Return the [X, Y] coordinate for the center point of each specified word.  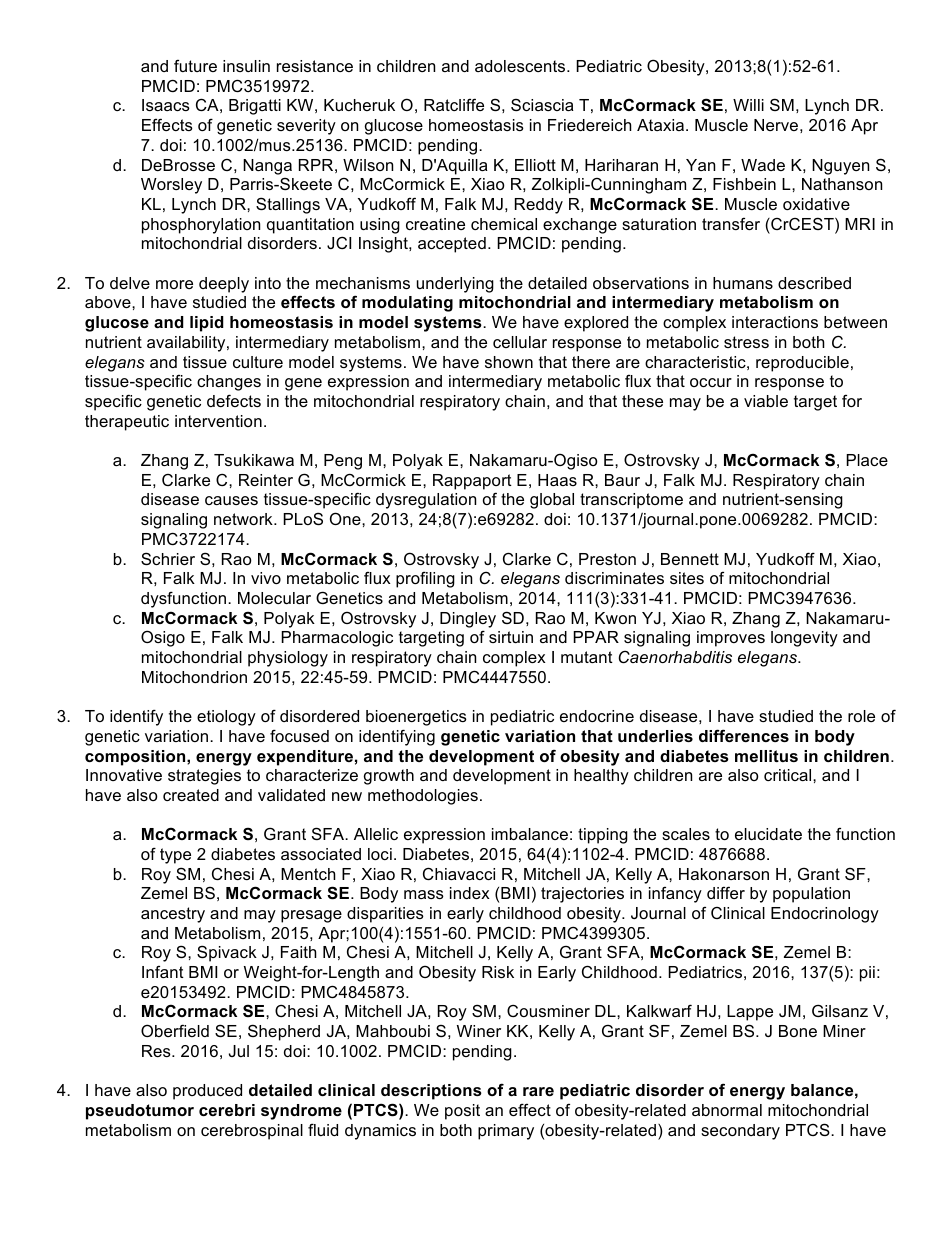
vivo [266, 578]
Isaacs [166, 105]
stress [746, 342]
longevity [804, 639]
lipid [207, 324]
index [470, 893]
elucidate [768, 834]
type [175, 856]
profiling [425, 579]
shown [509, 362]
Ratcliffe [454, 104]
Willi [748, 105]
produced [207, 1092]
